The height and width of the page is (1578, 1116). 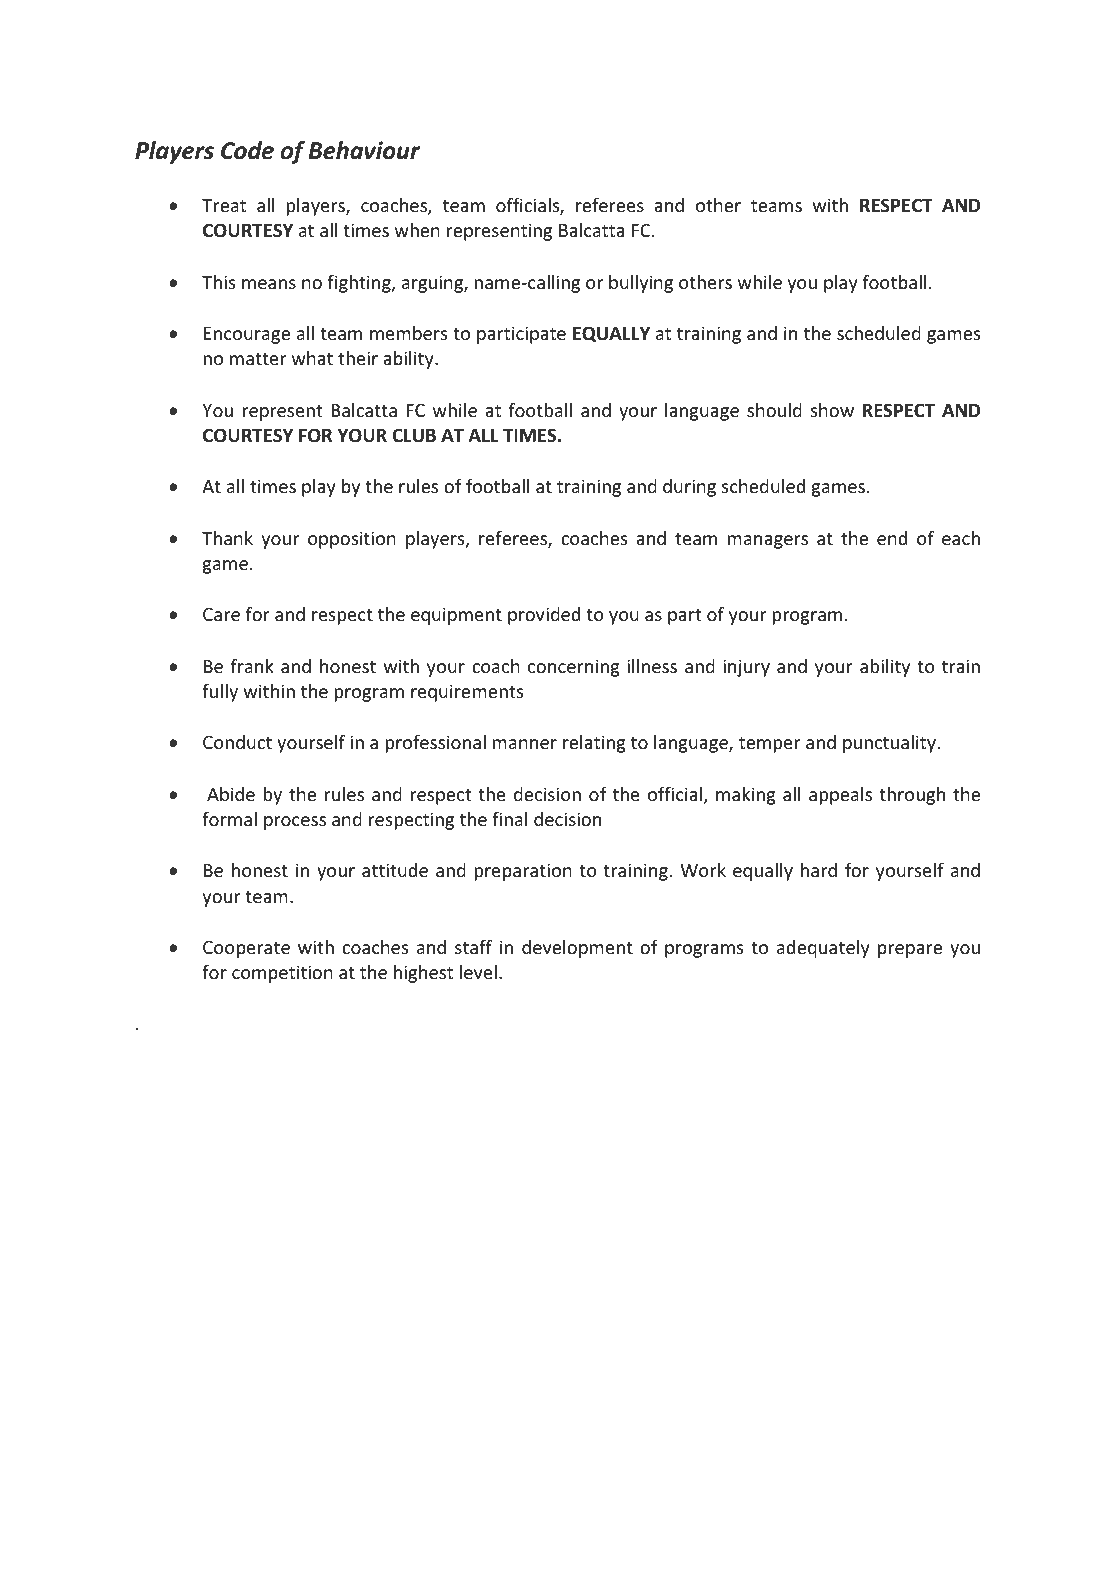 I want to click on Behaviour, so click(x=364, y=150).
